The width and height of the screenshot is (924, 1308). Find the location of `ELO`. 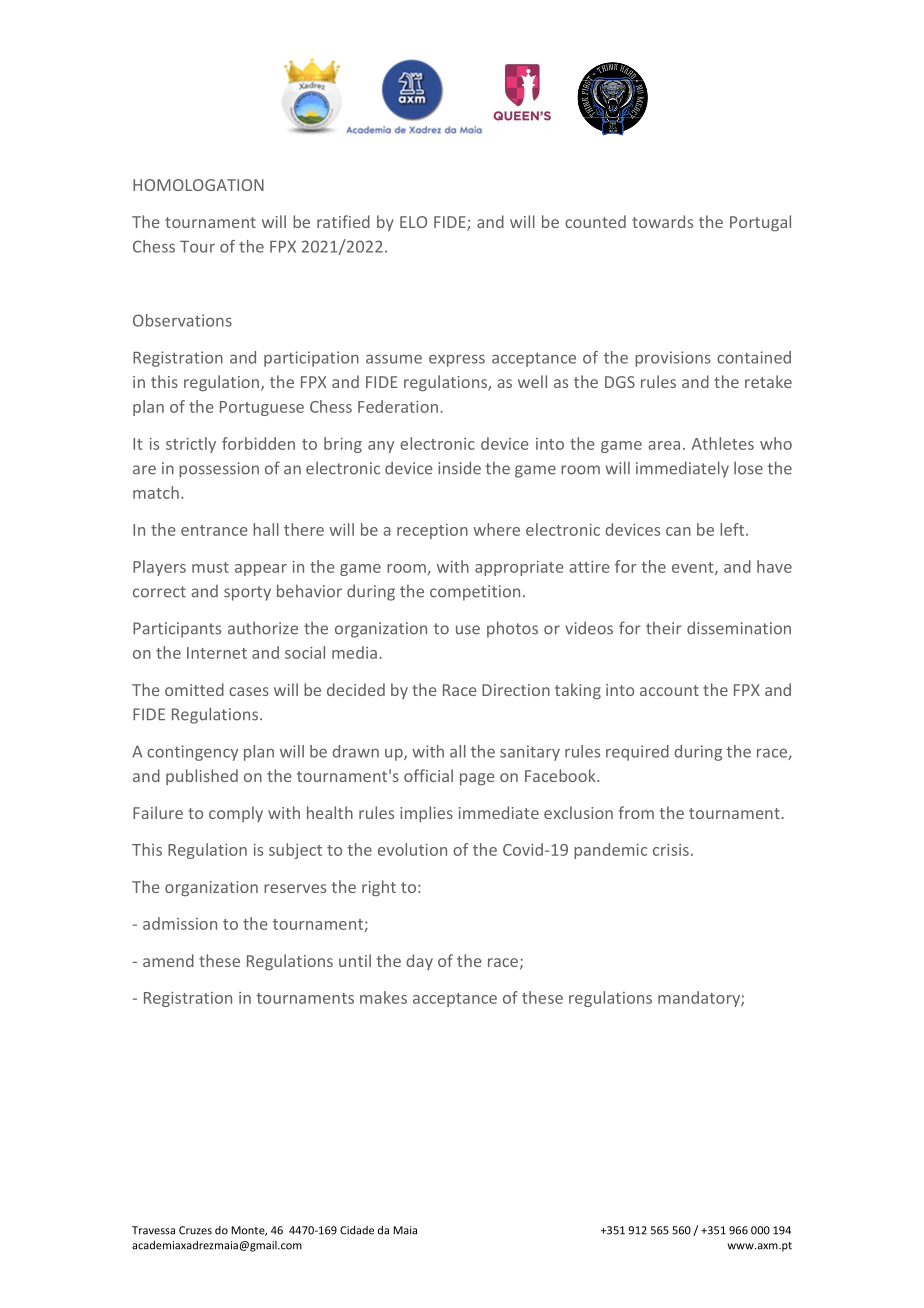

ELO is located at coordinates (413, 222).
